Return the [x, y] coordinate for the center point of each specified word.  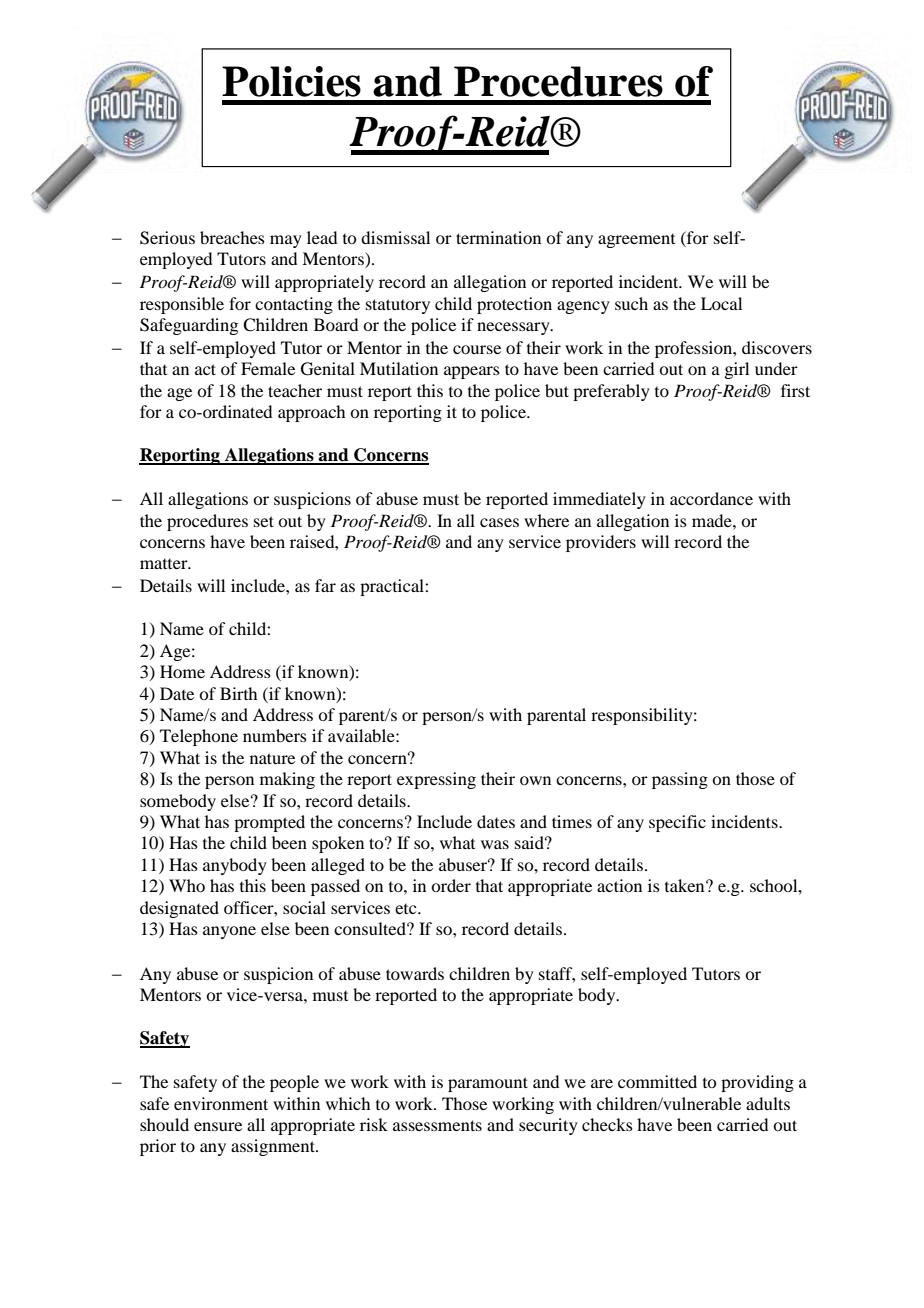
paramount [488, 1084]
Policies [291, 81]
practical [393, 587]
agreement [636, 241]
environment [221, 1103]
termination [498, 237]
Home [182, 671]
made [713, 520]
